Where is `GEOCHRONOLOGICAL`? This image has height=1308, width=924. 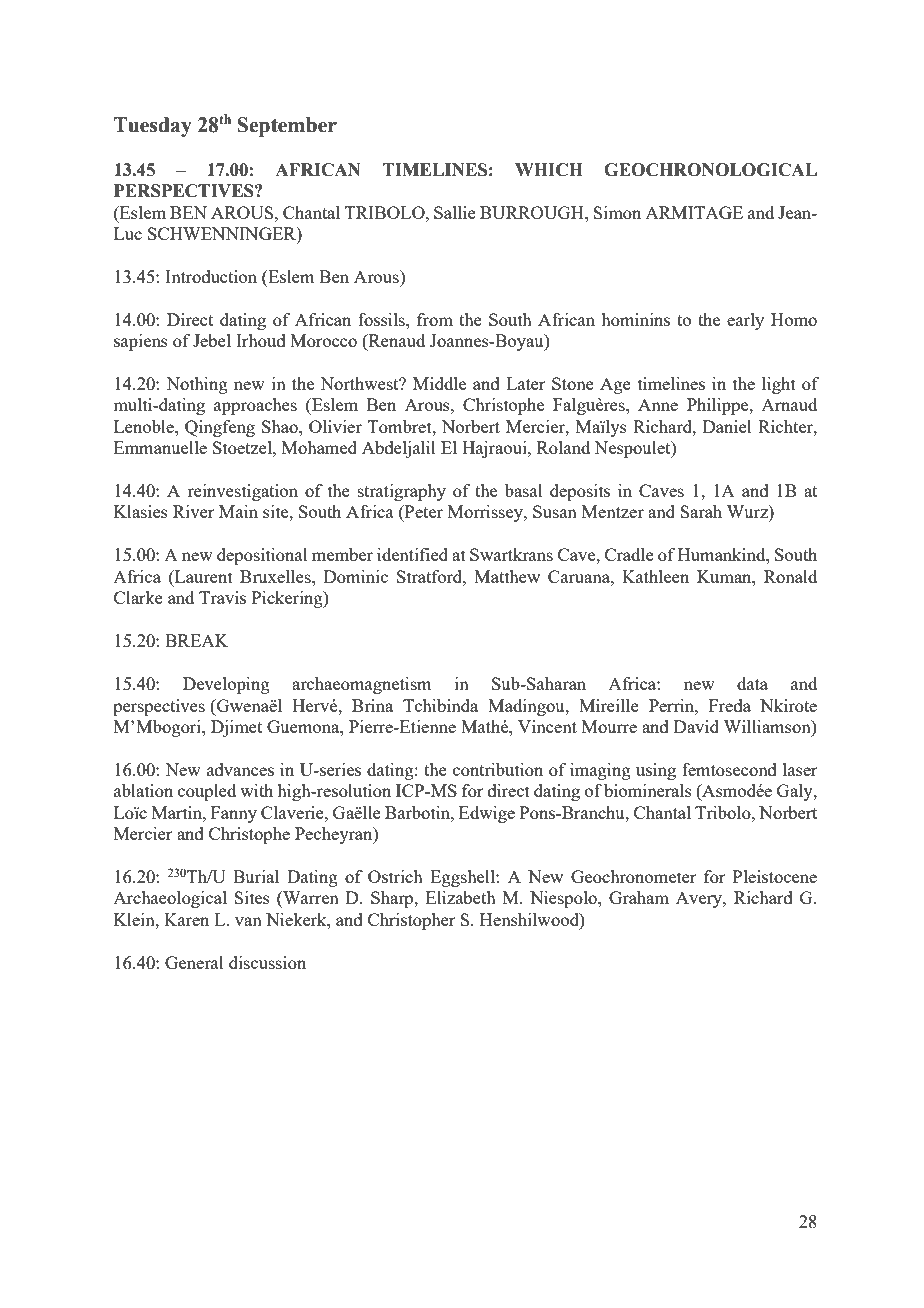
GEOCHRONOLOGICAL is located at coordinates (710, 170).
